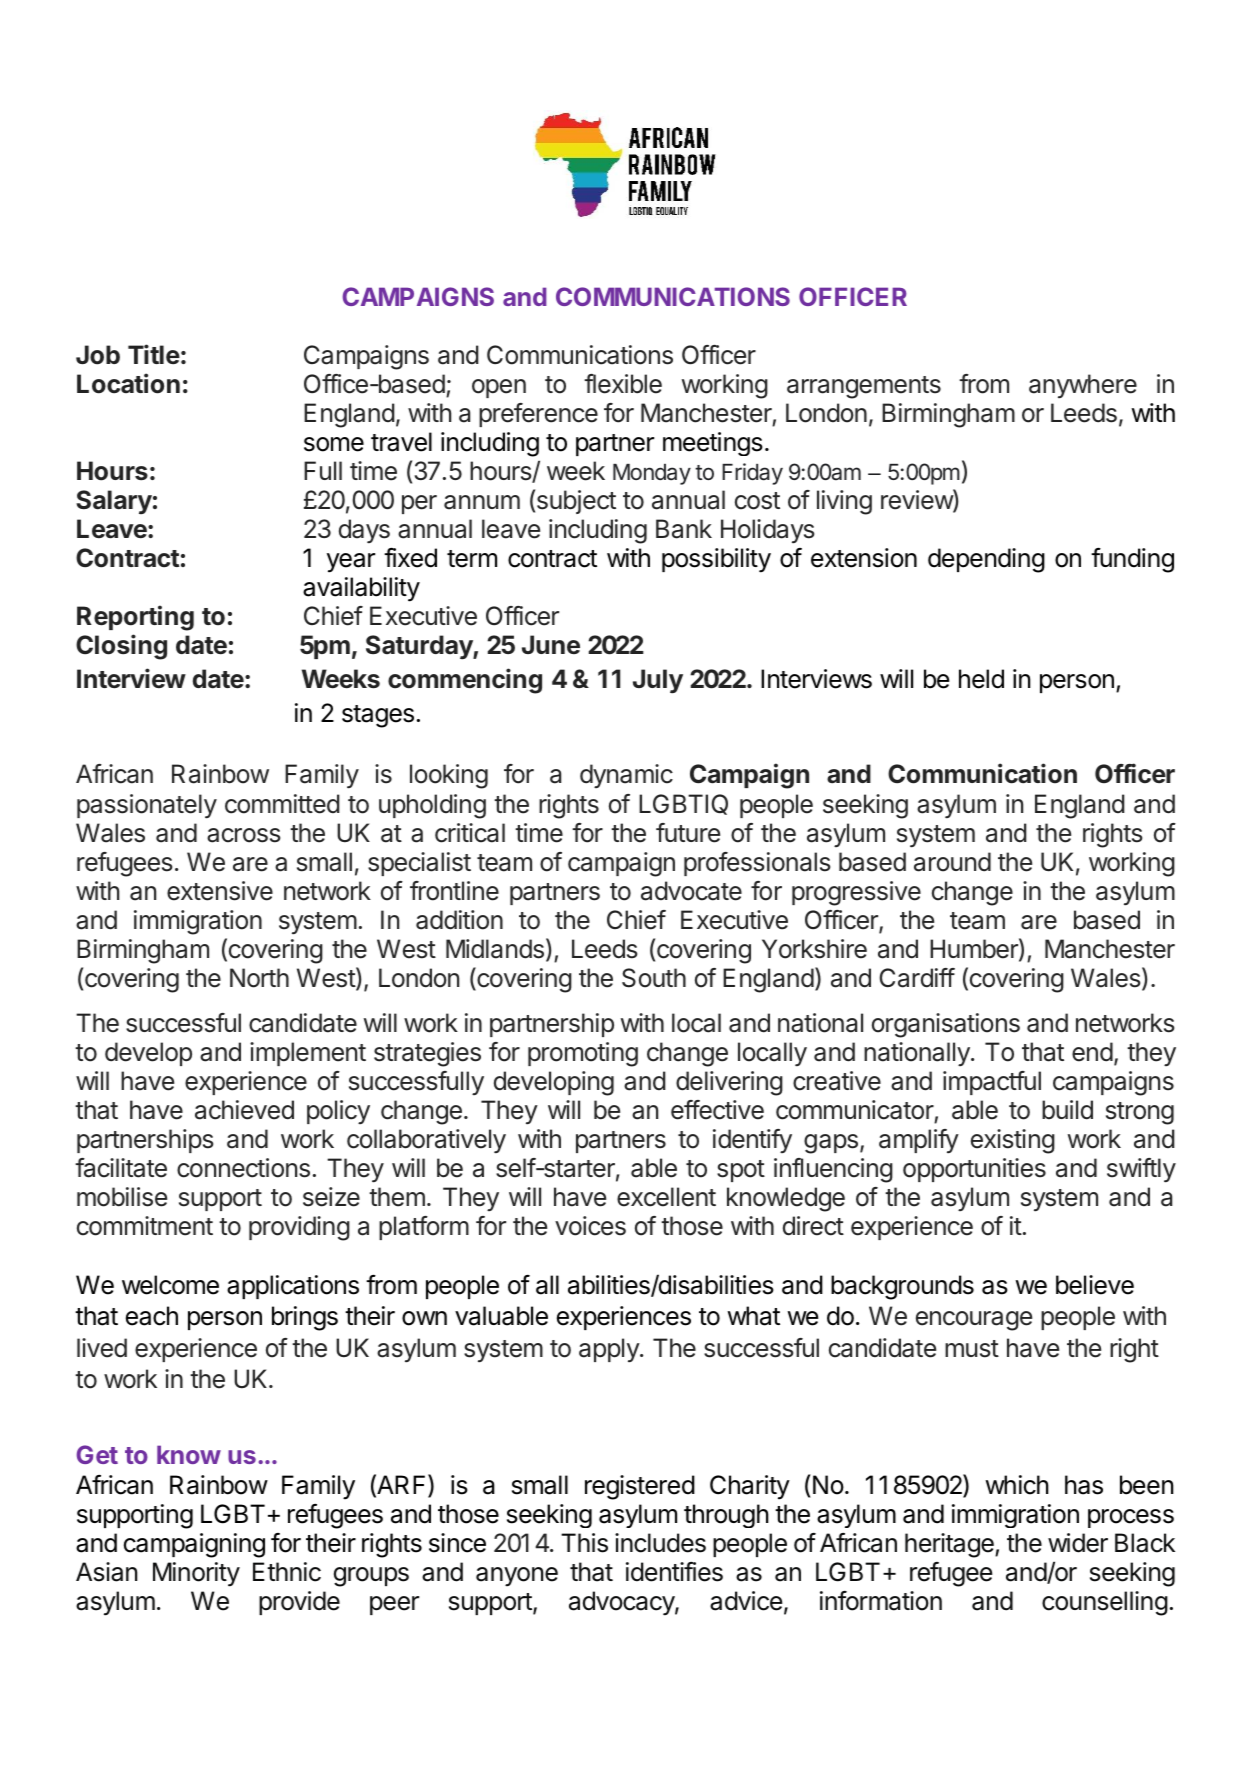 This screenshot has width=1251, height=1769. What do you see at coordinates (196, 1574) in the screenshot?
I see `Minority` at bounding box center [196, 1574].
